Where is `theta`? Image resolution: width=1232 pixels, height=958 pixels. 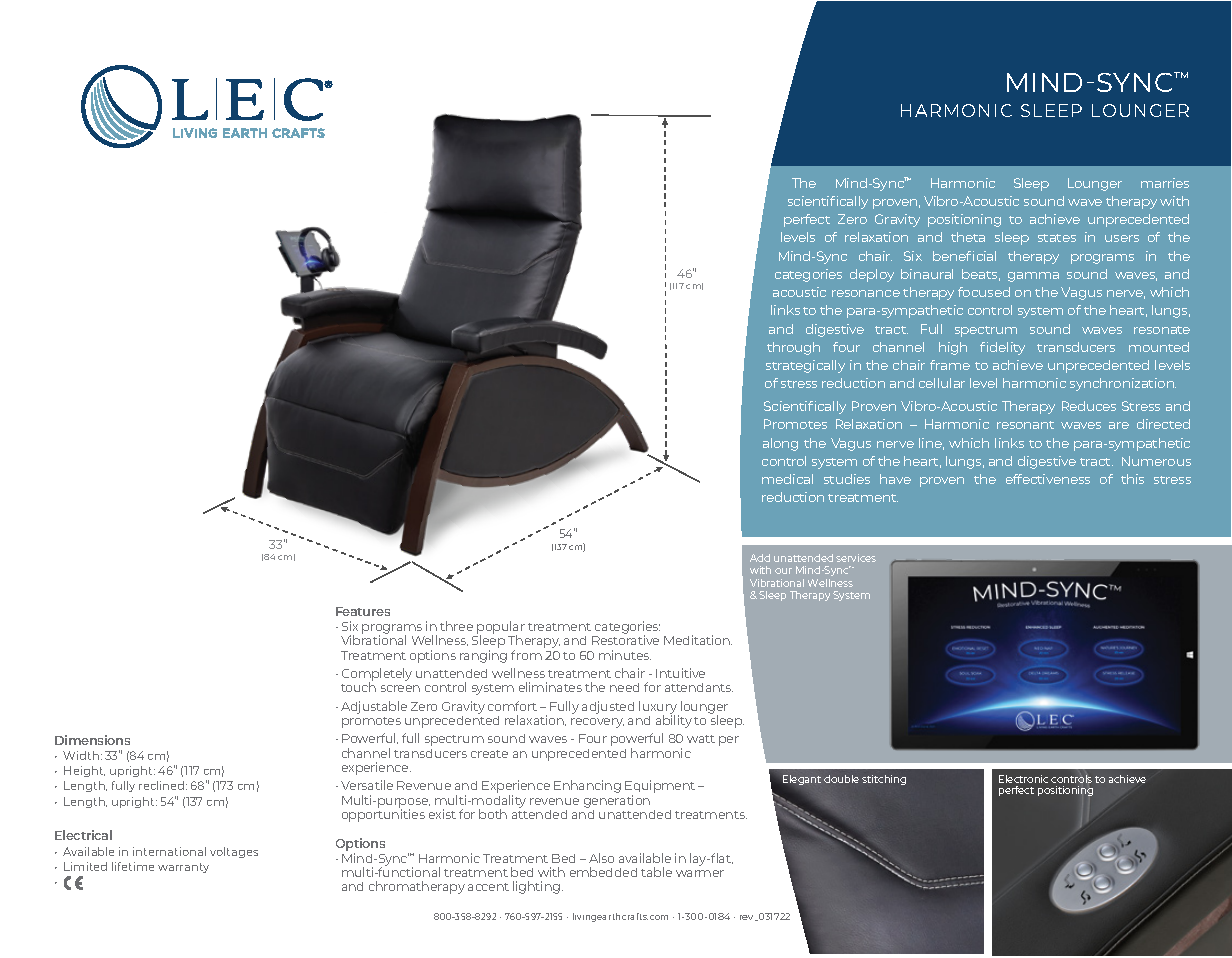
theta is located at coordinates (968, 237).
